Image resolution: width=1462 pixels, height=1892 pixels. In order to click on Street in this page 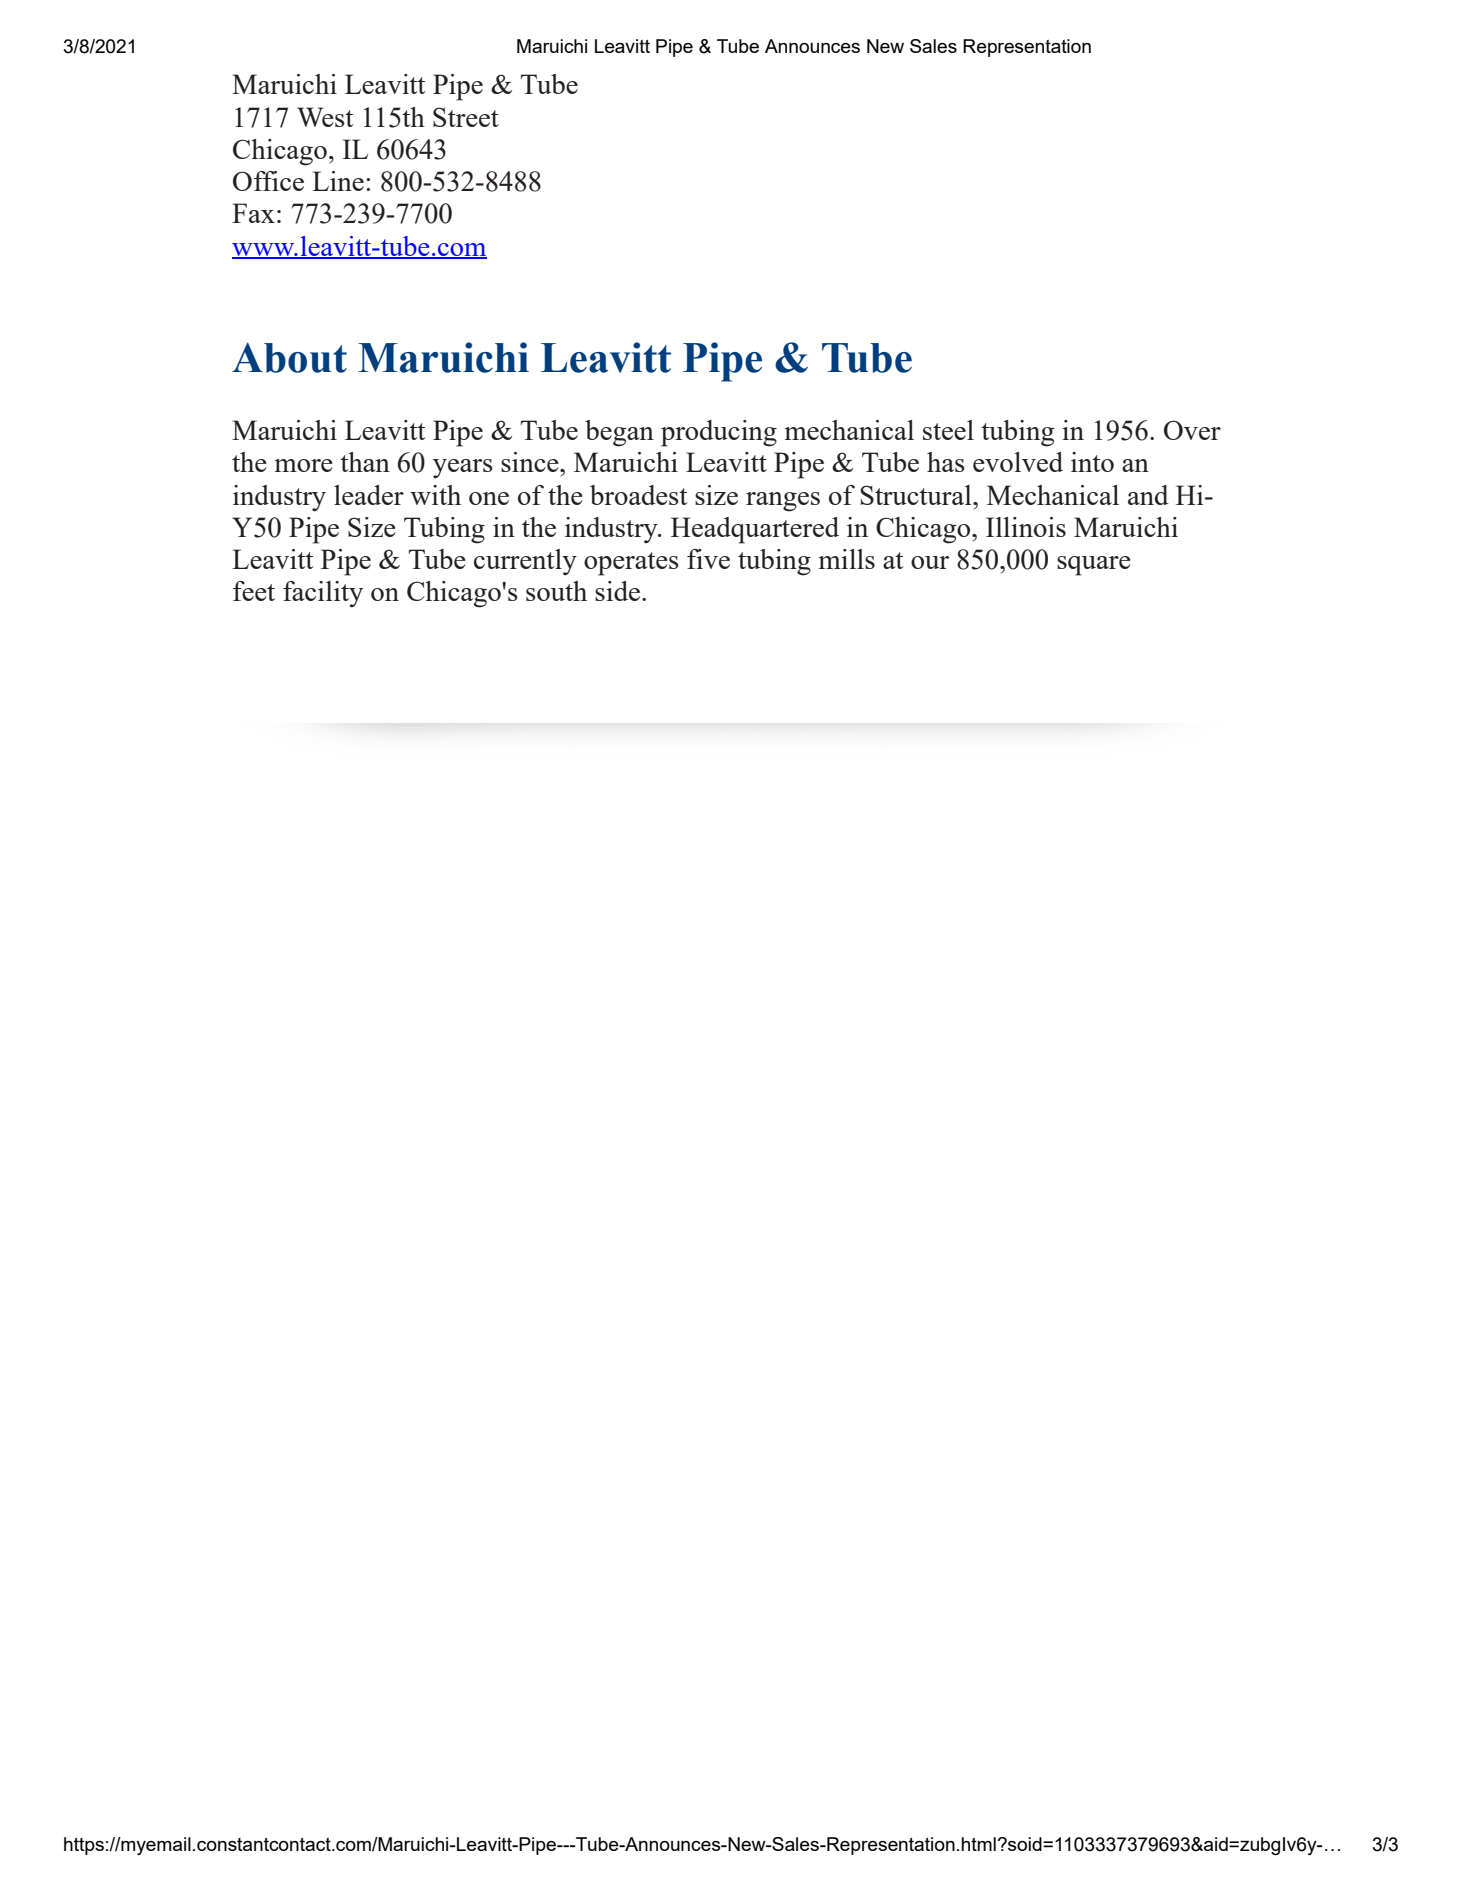, I will do `click(466, 117)`.
